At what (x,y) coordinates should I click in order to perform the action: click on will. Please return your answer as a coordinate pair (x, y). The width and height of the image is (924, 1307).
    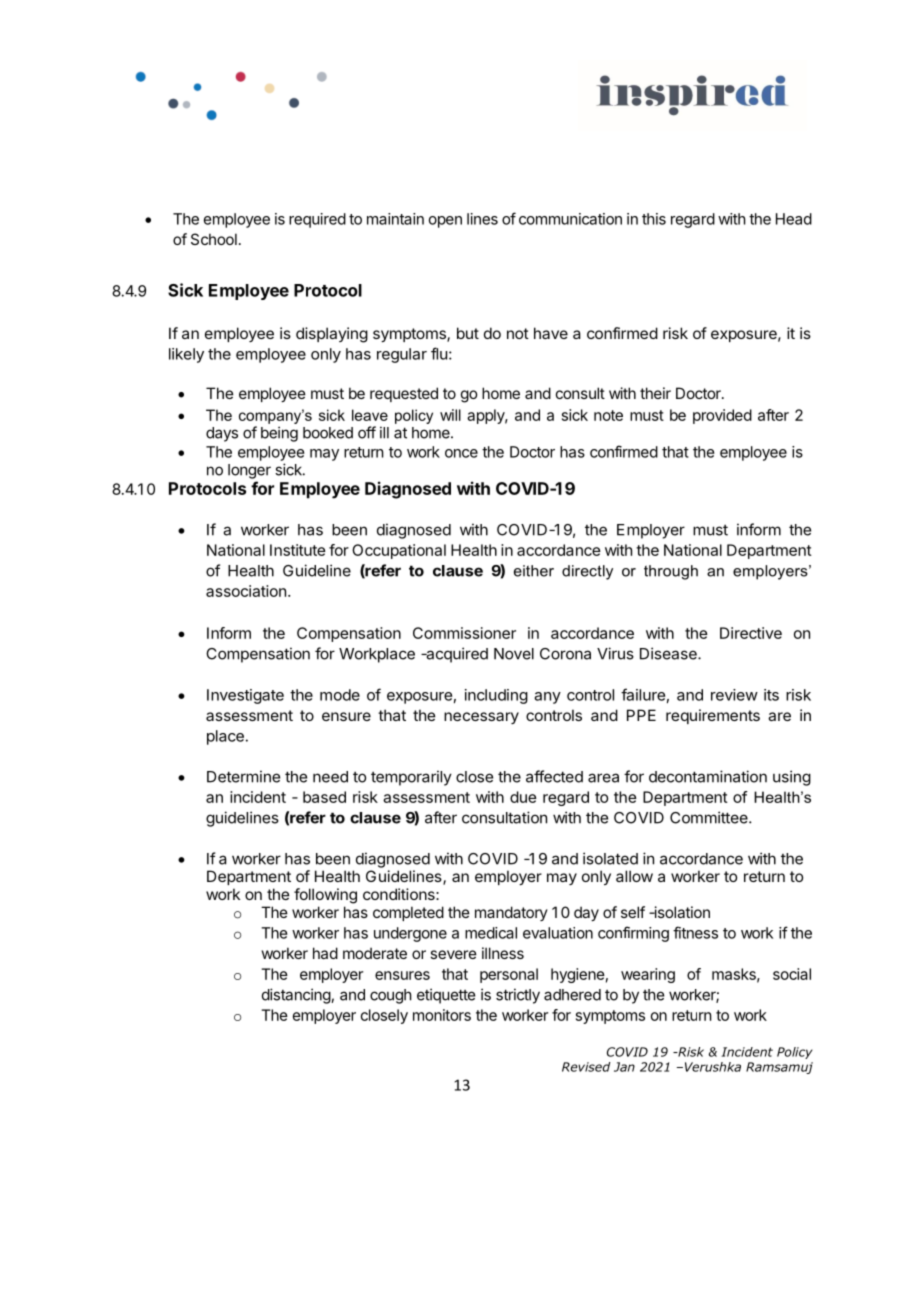
    Looking at the image, I should click on (450, 415).
